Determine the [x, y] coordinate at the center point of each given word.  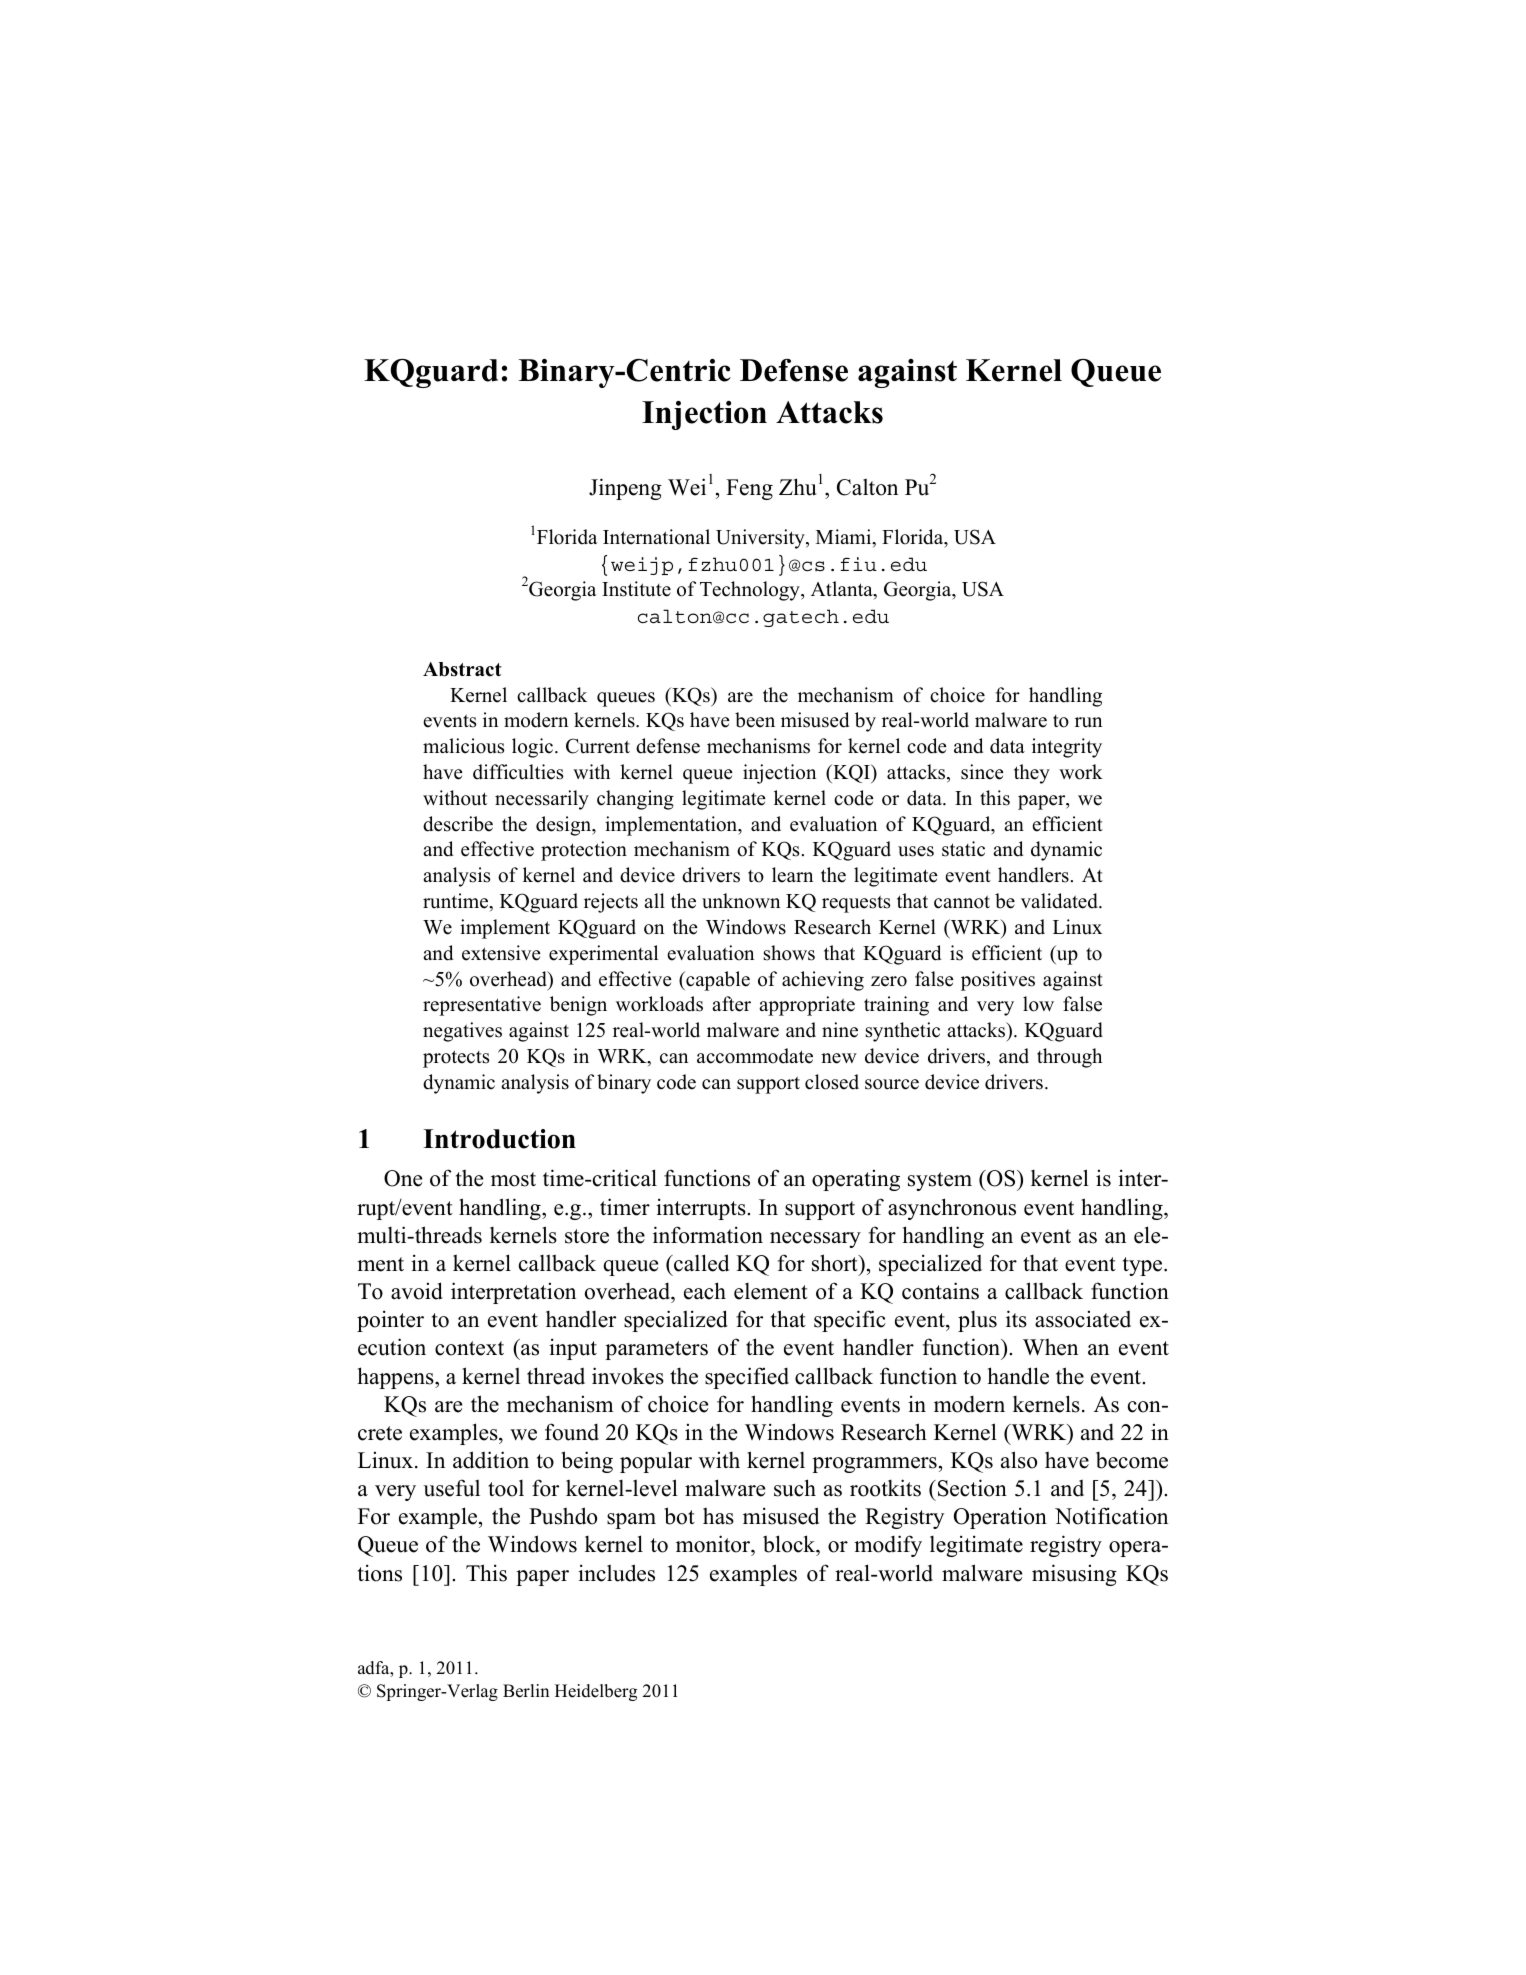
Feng [749, 489]
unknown [741, 901]
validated [1060, 901]
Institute [636, 589]
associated [1083, 1319]
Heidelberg [596, 1692]
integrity [1067, 748]
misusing [1074, 1575]
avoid [417, 1291]
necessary [815, 1240]
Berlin [526, 1691]
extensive [501, 953]
